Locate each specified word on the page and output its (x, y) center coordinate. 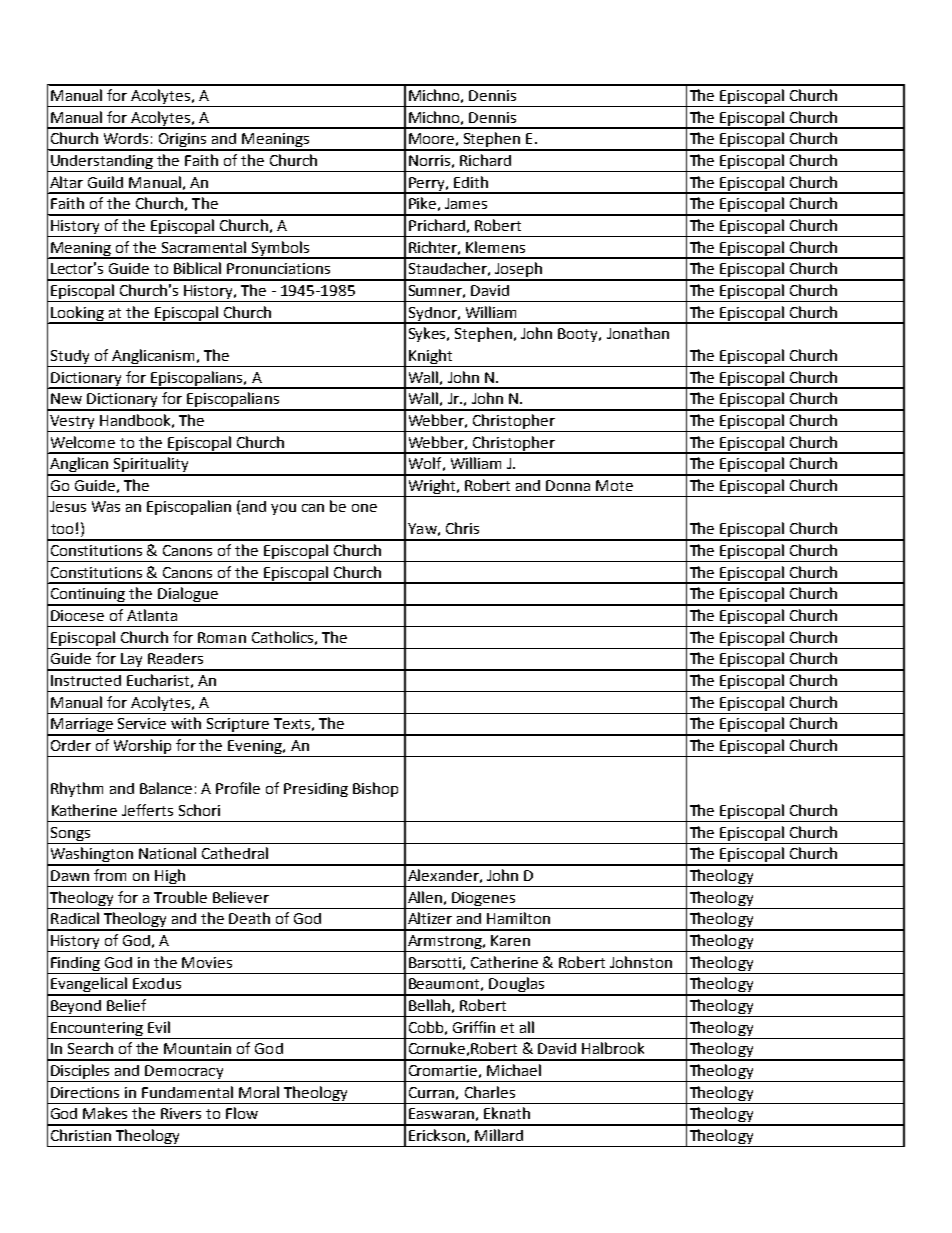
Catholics (282, 637)
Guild (105, 182)
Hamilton (518, 918)
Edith (471, 182)
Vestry (72, 422)
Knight (430, 356)
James (466, 203)
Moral (259, 1092)
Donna (568, 485)
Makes (105, 1113)
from (110, 875)
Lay (132, 661)
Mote (614, 485)
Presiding (316, 790)
